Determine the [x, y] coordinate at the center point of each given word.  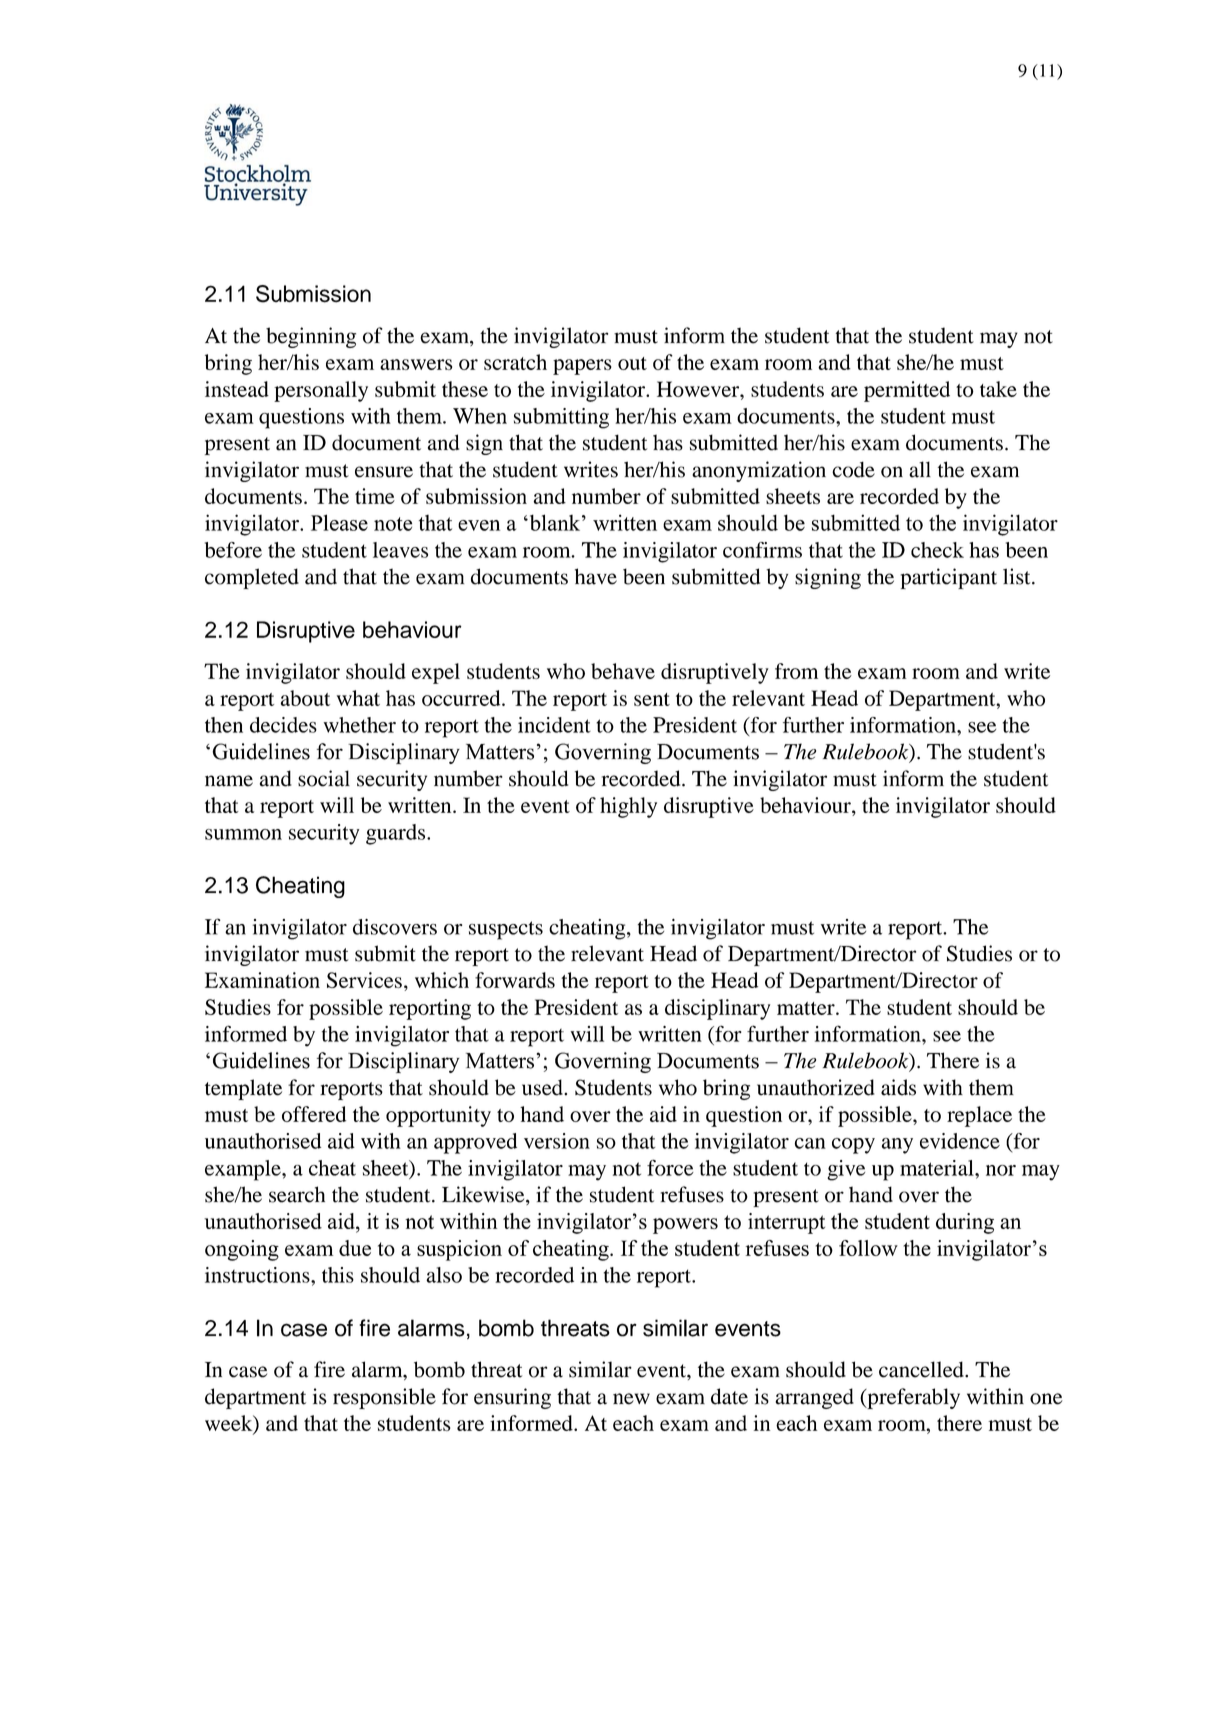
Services [364, 980]
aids [898, 1087]
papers [582, 367]
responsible [384, 1398]
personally [321, 391]
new [631, 1399]
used [543, 1087]
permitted [907, 391]
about [305, 698]
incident [554, 725]
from [796, 671]
